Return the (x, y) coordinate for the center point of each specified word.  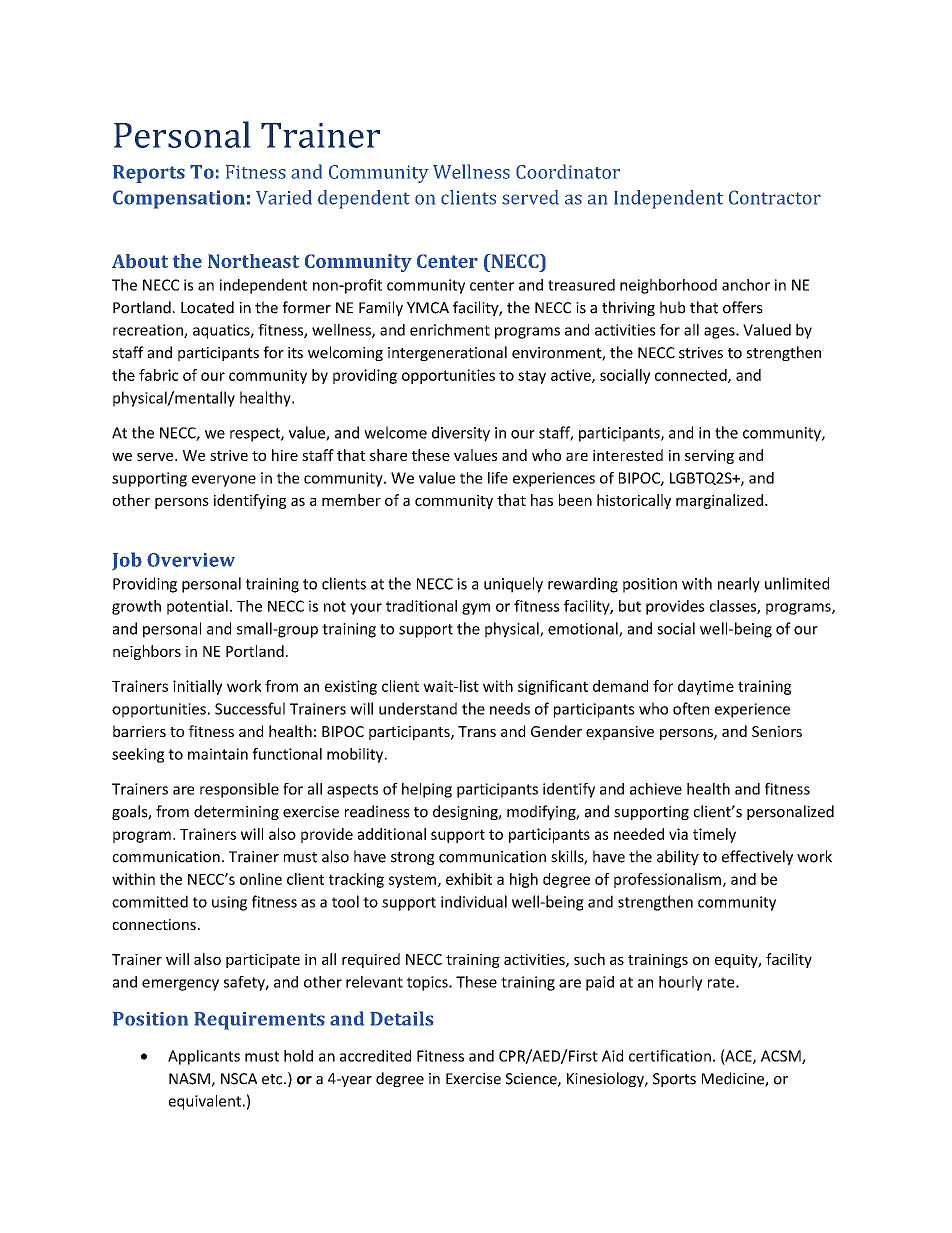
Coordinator (568, 171)
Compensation (179, 199)
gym (476, 609)
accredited (375, 1056)
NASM (189, 1079)
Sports (674, 1080)
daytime (706, 687)
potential (197, 607)
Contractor (775, 197)
